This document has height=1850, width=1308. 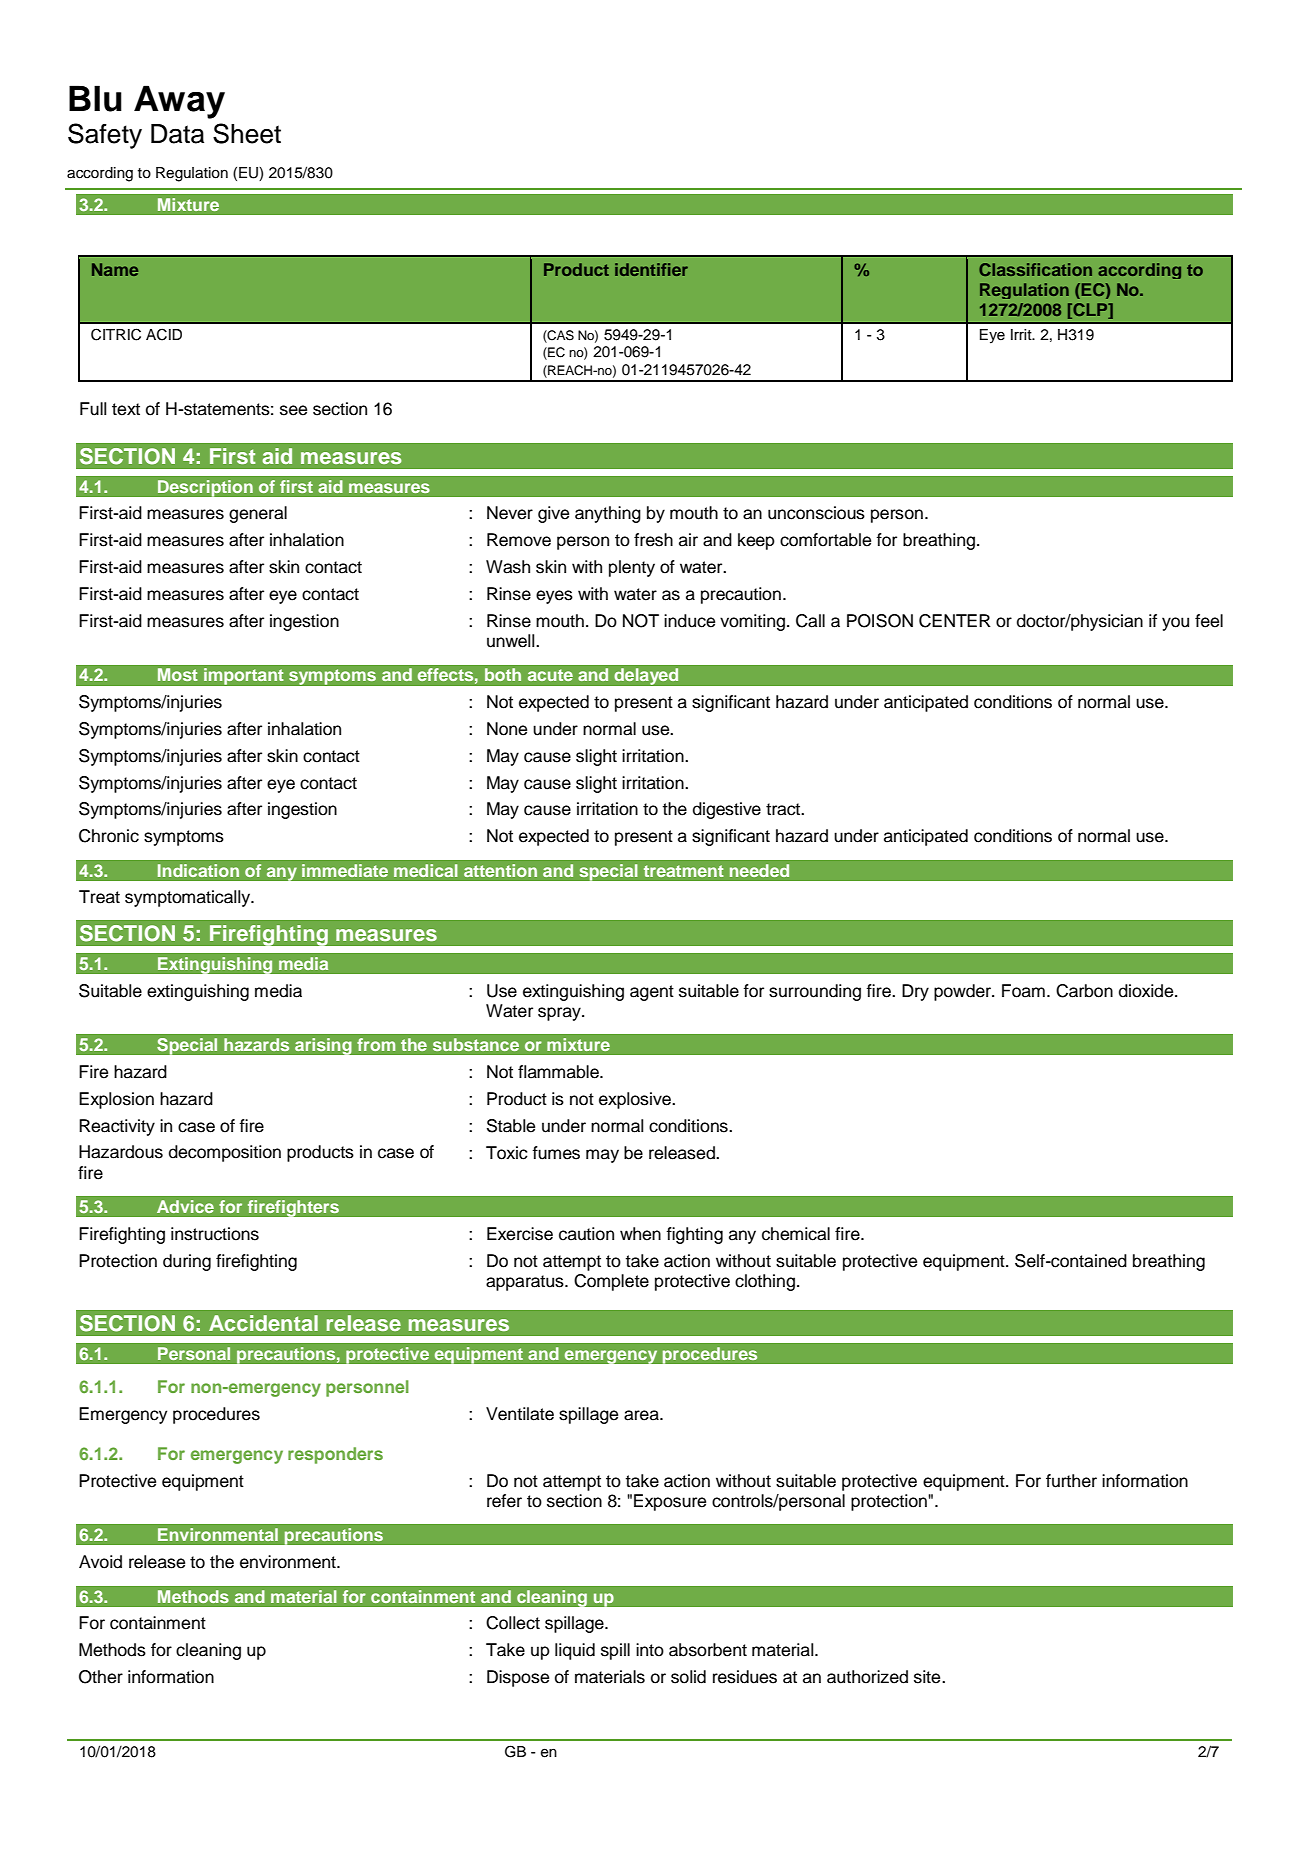 What do you see at coordinates (178, 674) in the document?
I see `Most` at bounding box center [178, 674].
